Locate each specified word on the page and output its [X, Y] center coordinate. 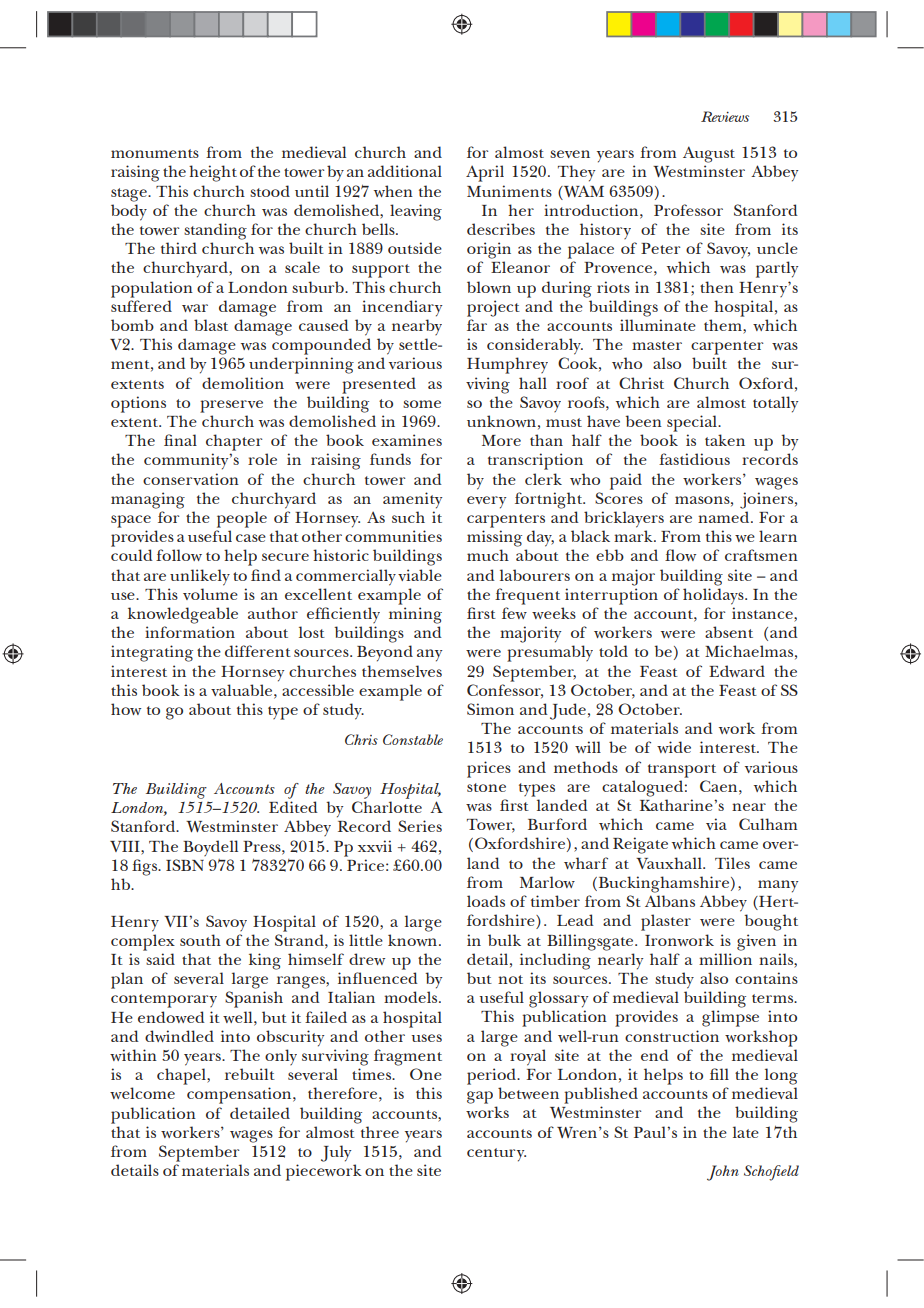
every [486, 502]
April [485, 173]
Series [420, 826]
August [709, 154]
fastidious [694, 459]
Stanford [144, 826]
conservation [191, 479]
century [496, 1155]
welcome [142, 1093]
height [213, 173]
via [716, 824]
